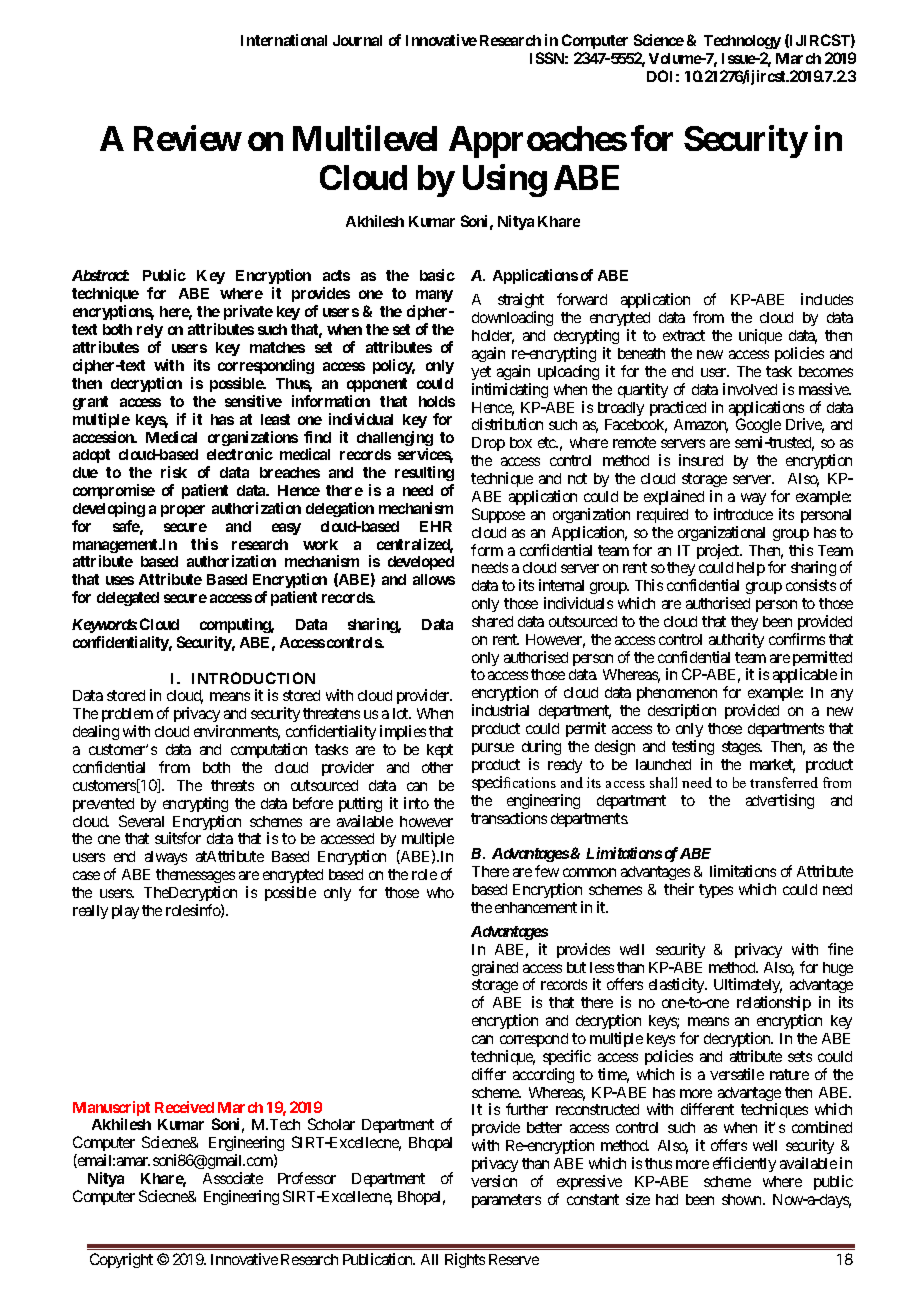 The image size is (924, 1308). I want to click on Journal, so click(357, 40).
